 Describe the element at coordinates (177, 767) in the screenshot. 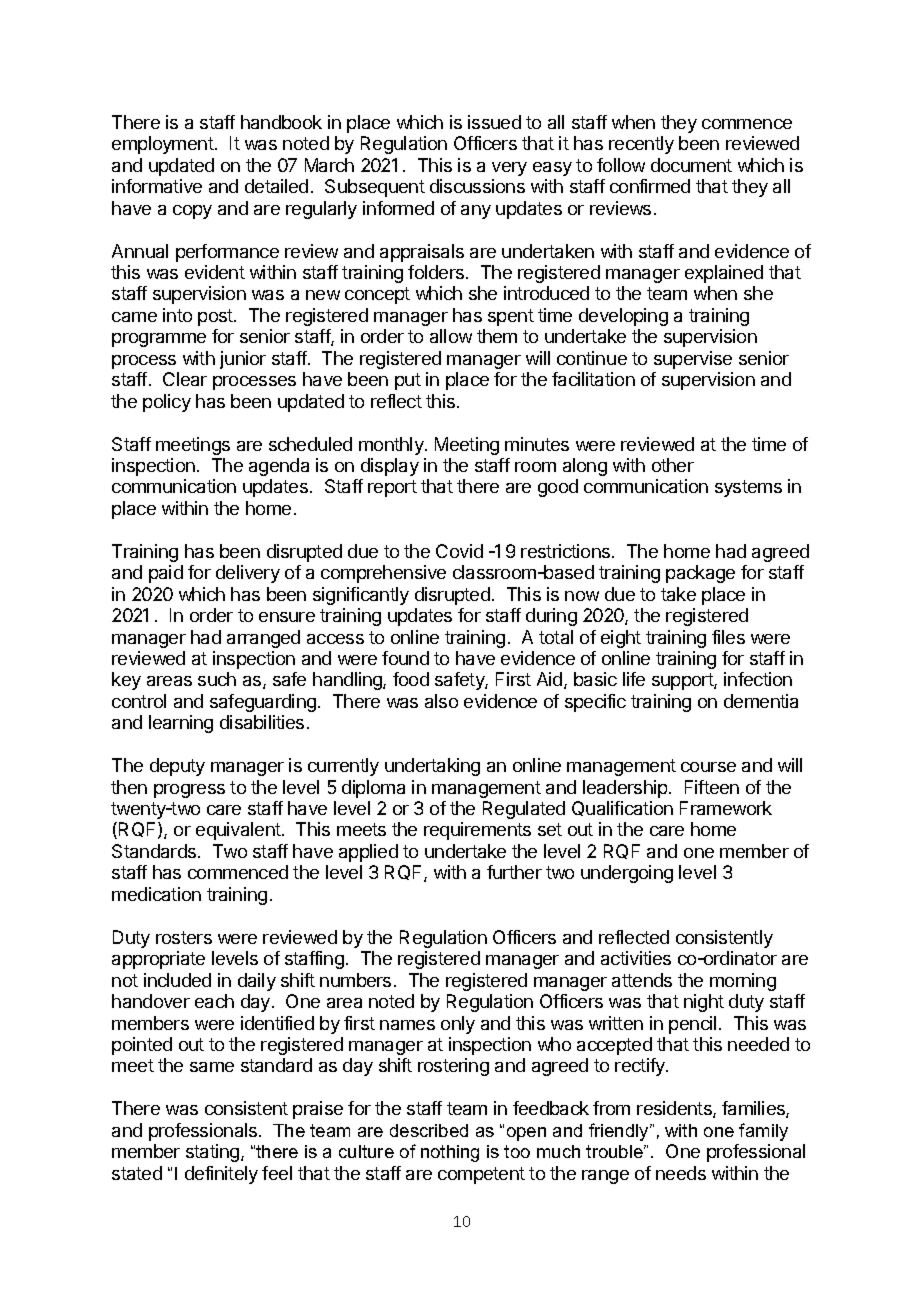

I see `deputy` at that location.
